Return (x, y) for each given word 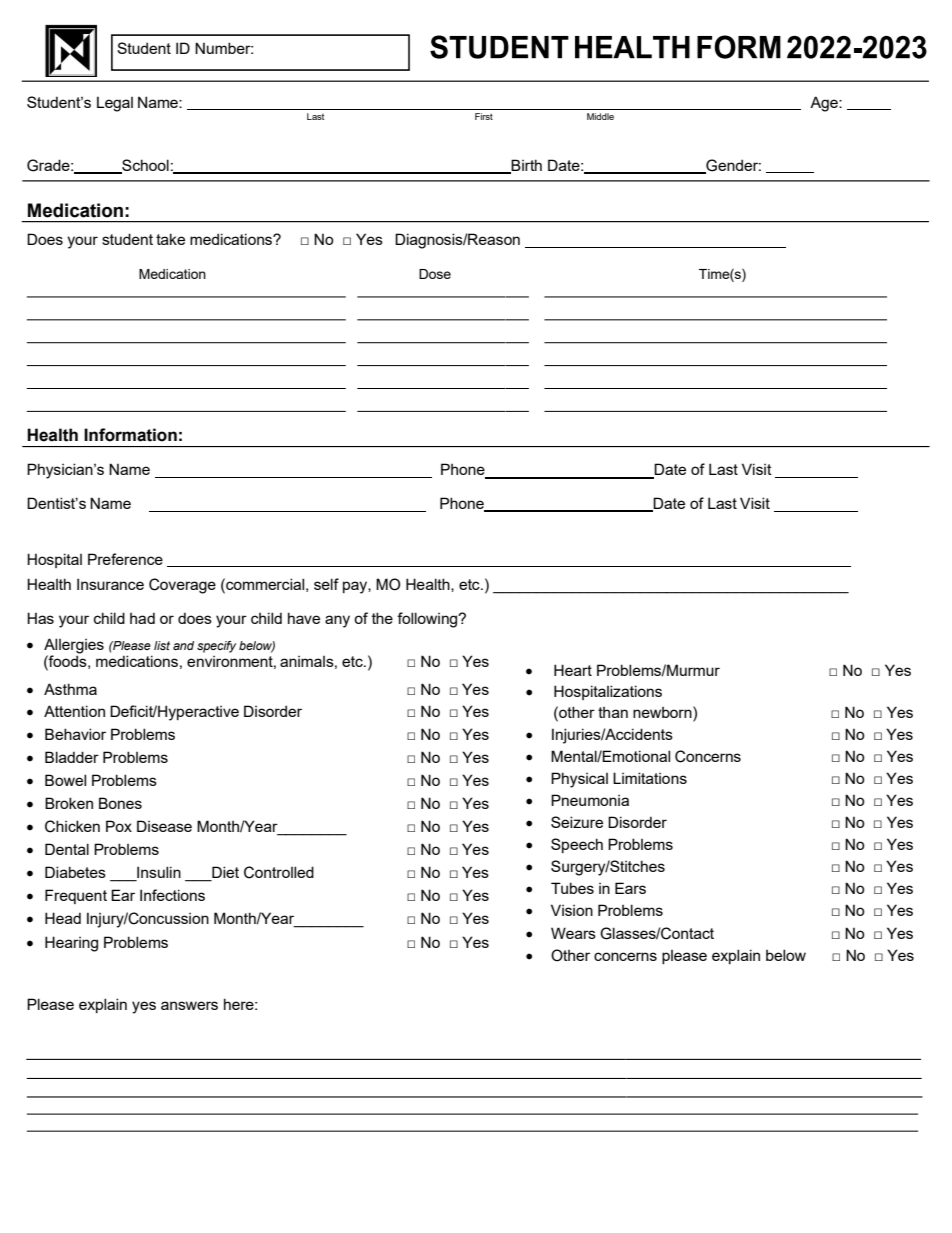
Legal (115, 104)
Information (130, 435)
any (337, 621)
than (613, 712)
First (484, 116)
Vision (572, 910)
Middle (600, 116)
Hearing (71, 944)
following (428, 620)
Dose (435, 274)
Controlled (279, 872)
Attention (74, 711)
